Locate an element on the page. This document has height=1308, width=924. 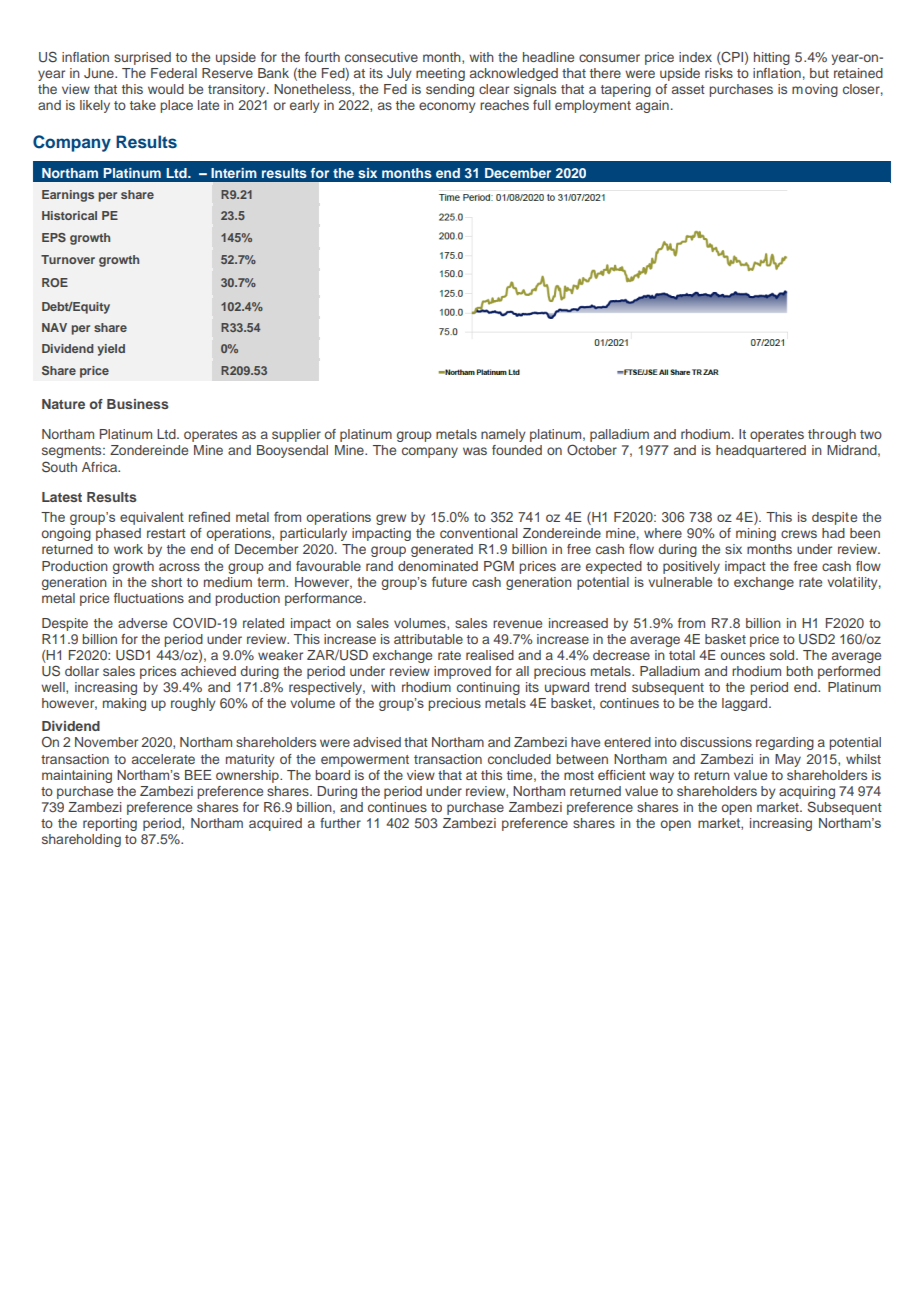
headquartered is located at coordinates (761, 451).
